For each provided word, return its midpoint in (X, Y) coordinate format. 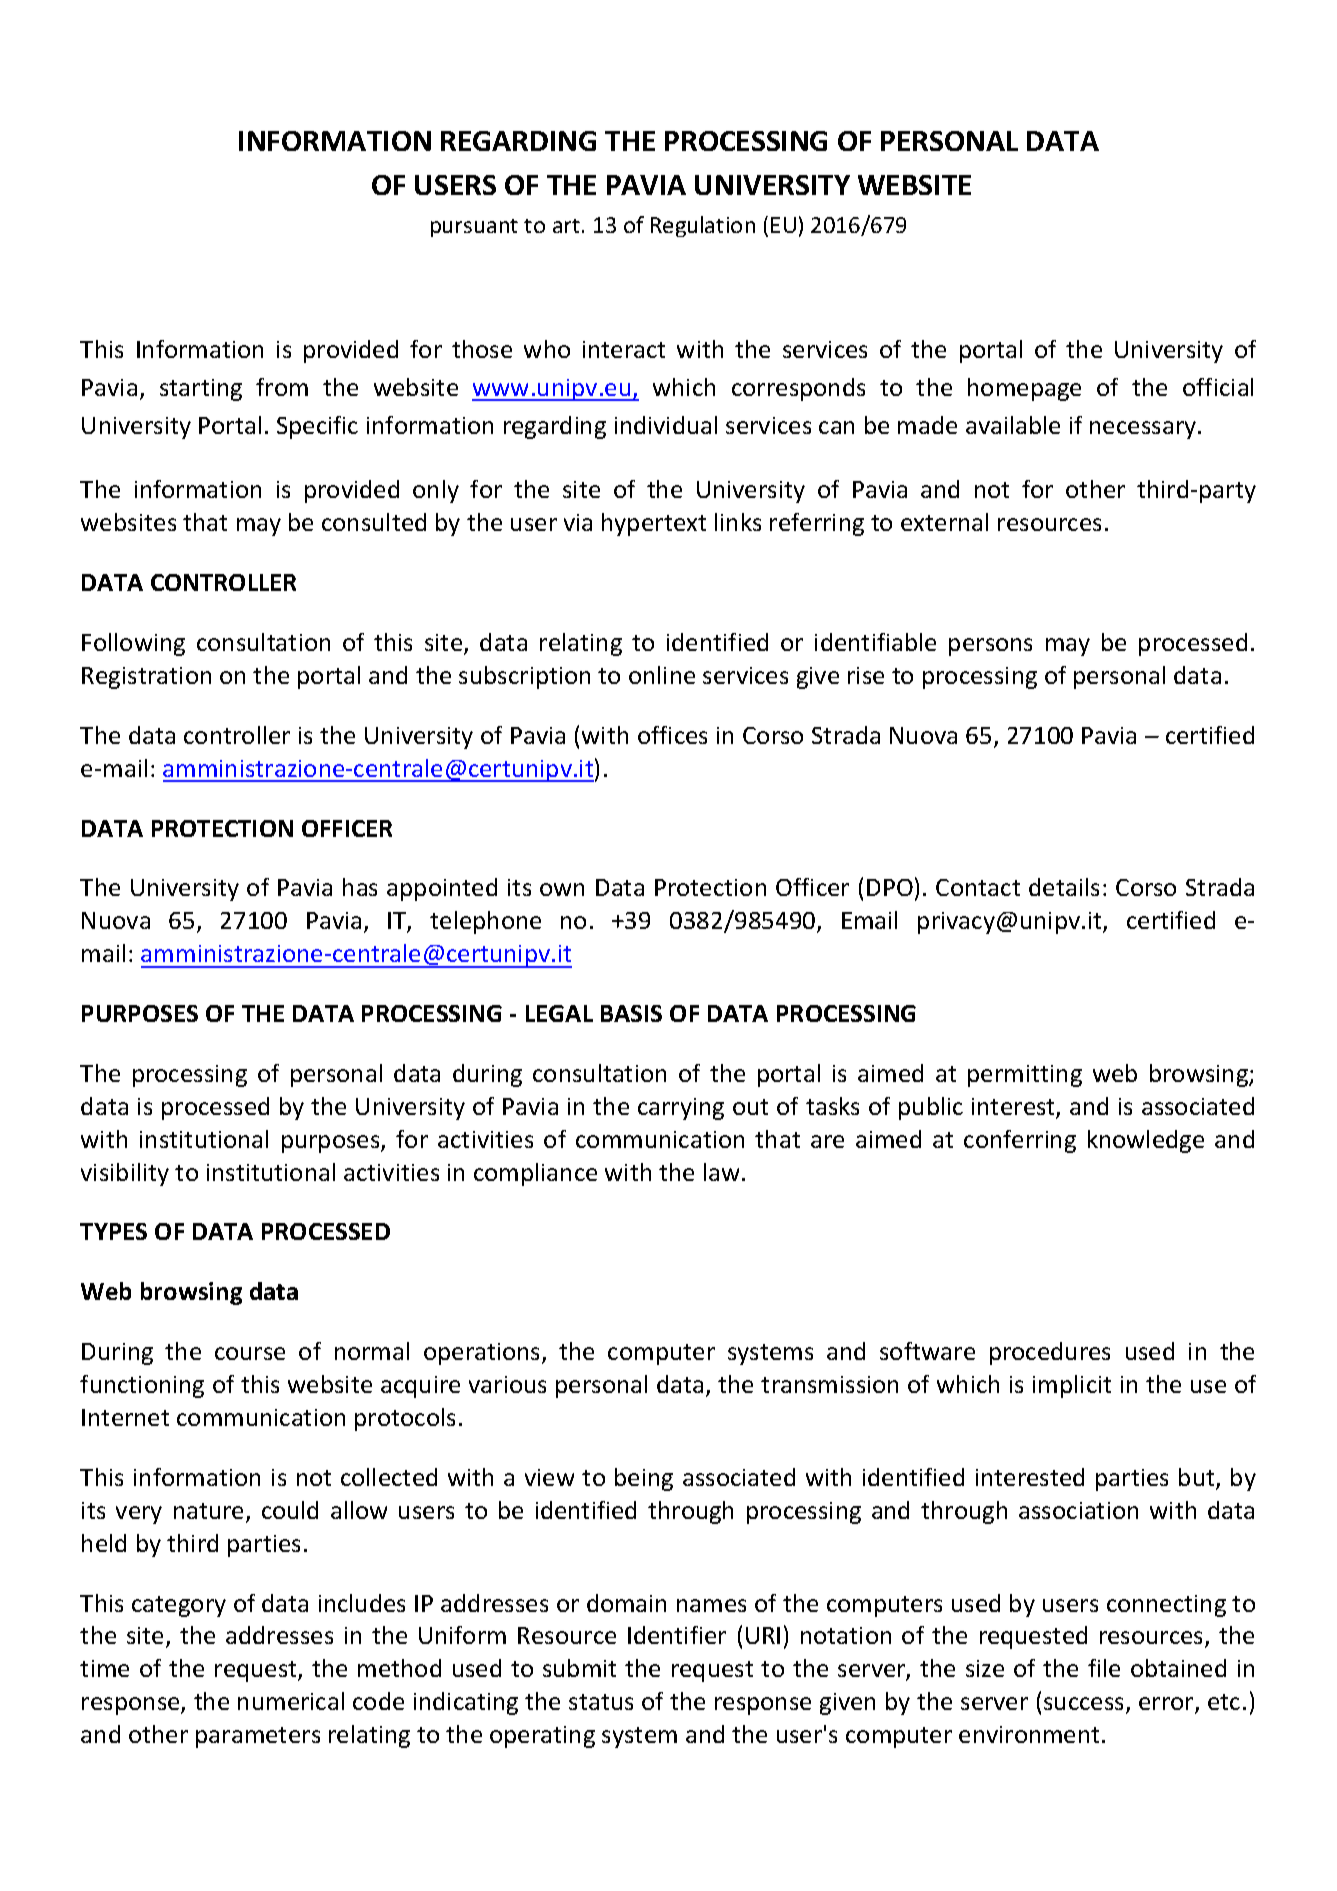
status (601, 1702)
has (360, 887)
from (282, 387)
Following (133, 644)
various (507, 1384)
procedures (1050, 1353)
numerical (291, 1701)
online (662, 675)
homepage (1024, 389)
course (250, 1353)
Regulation (703, 226)
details (1064, 887)
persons (990, 647)
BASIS (631, 1013)
